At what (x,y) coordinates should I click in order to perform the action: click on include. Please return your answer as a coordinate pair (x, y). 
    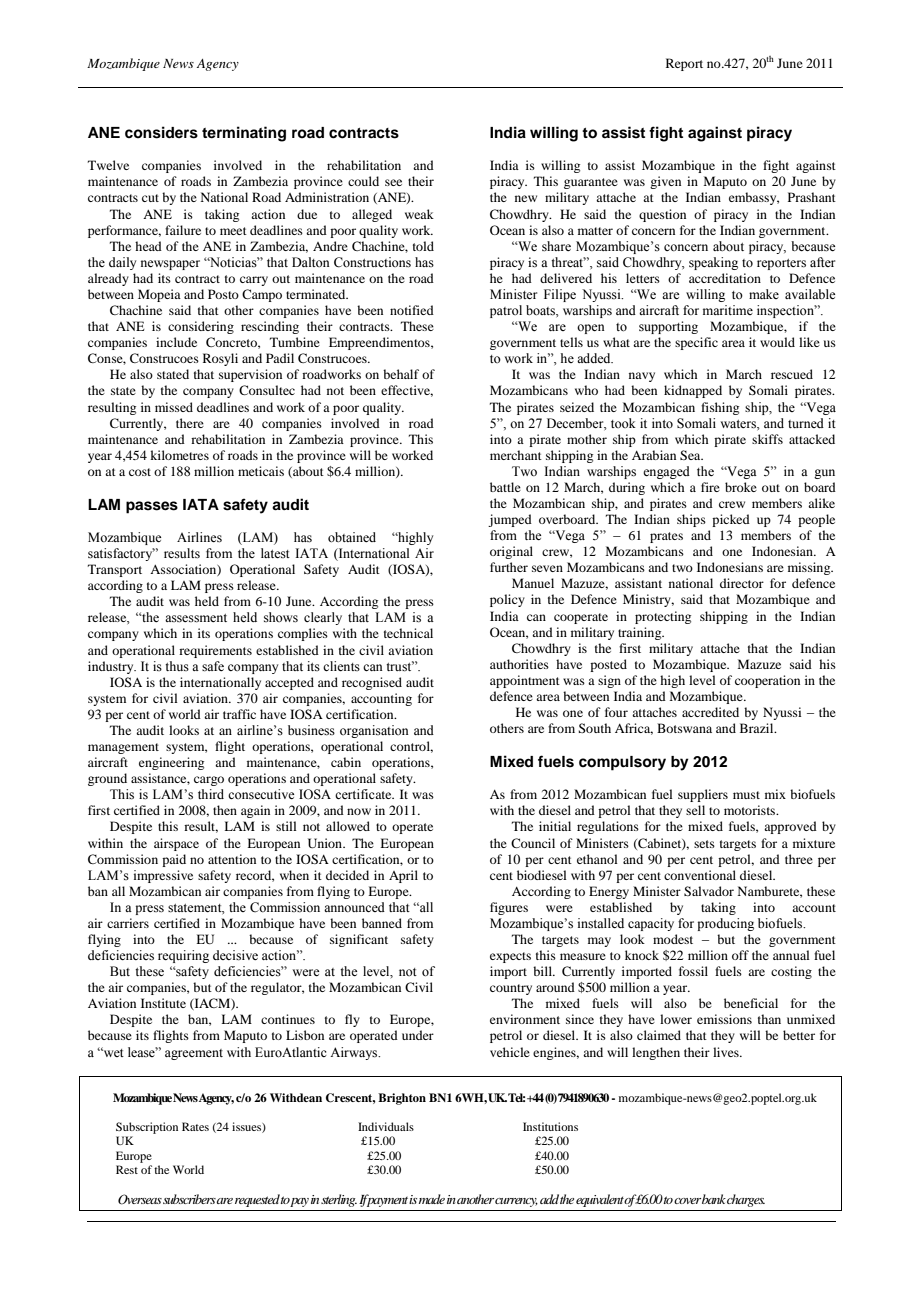
    Looking at the image, I should click on (176, 342).
